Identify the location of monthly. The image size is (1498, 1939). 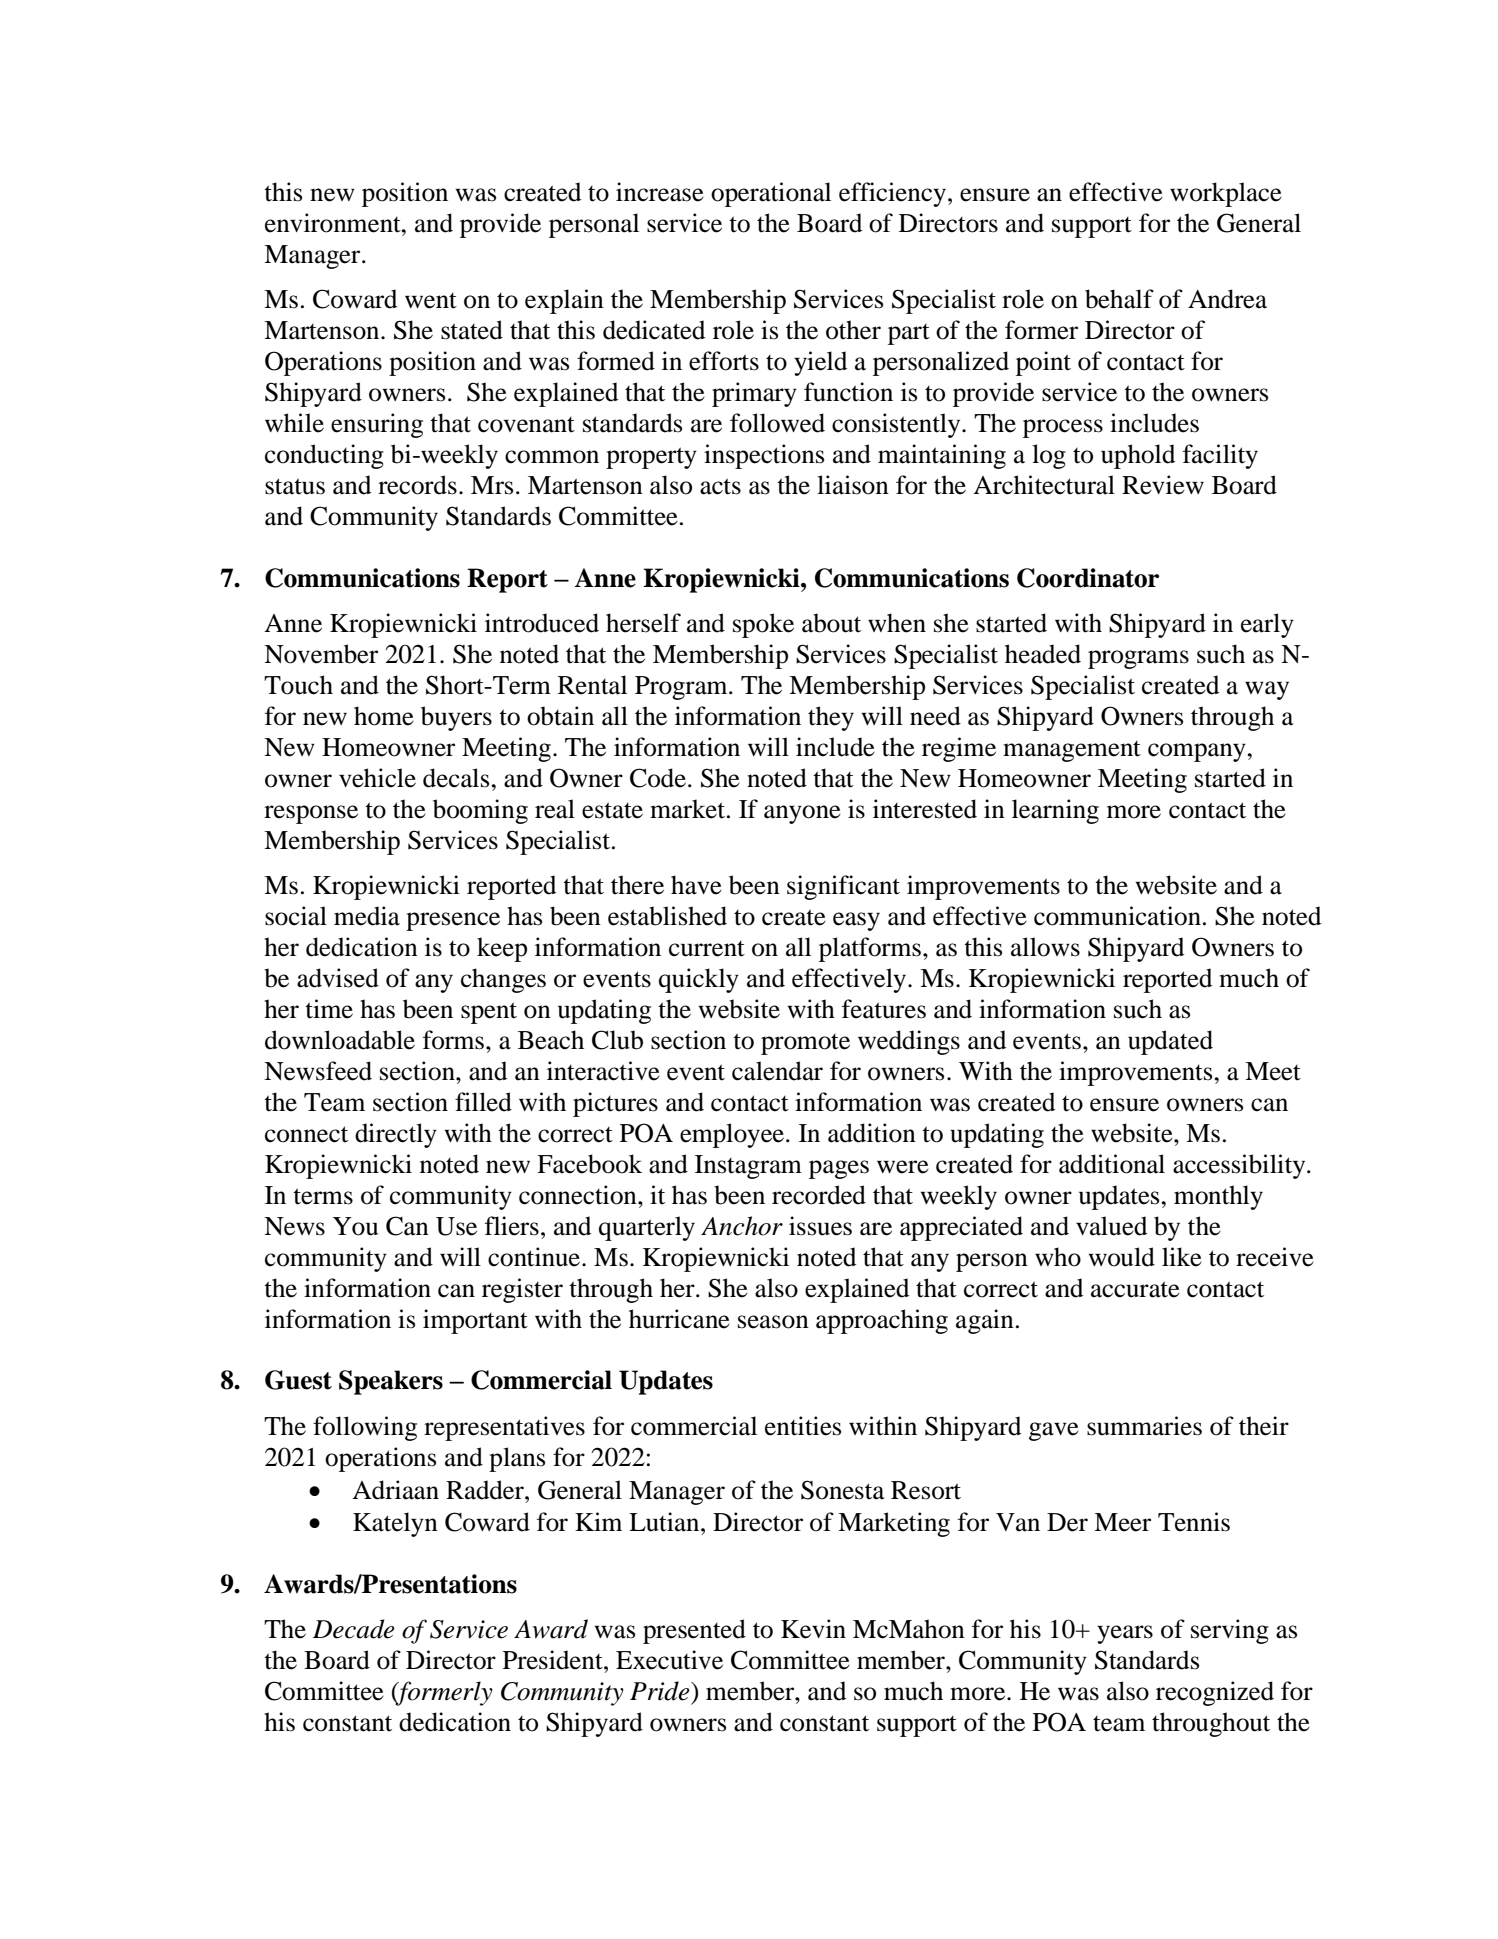
(1218, 1197).
